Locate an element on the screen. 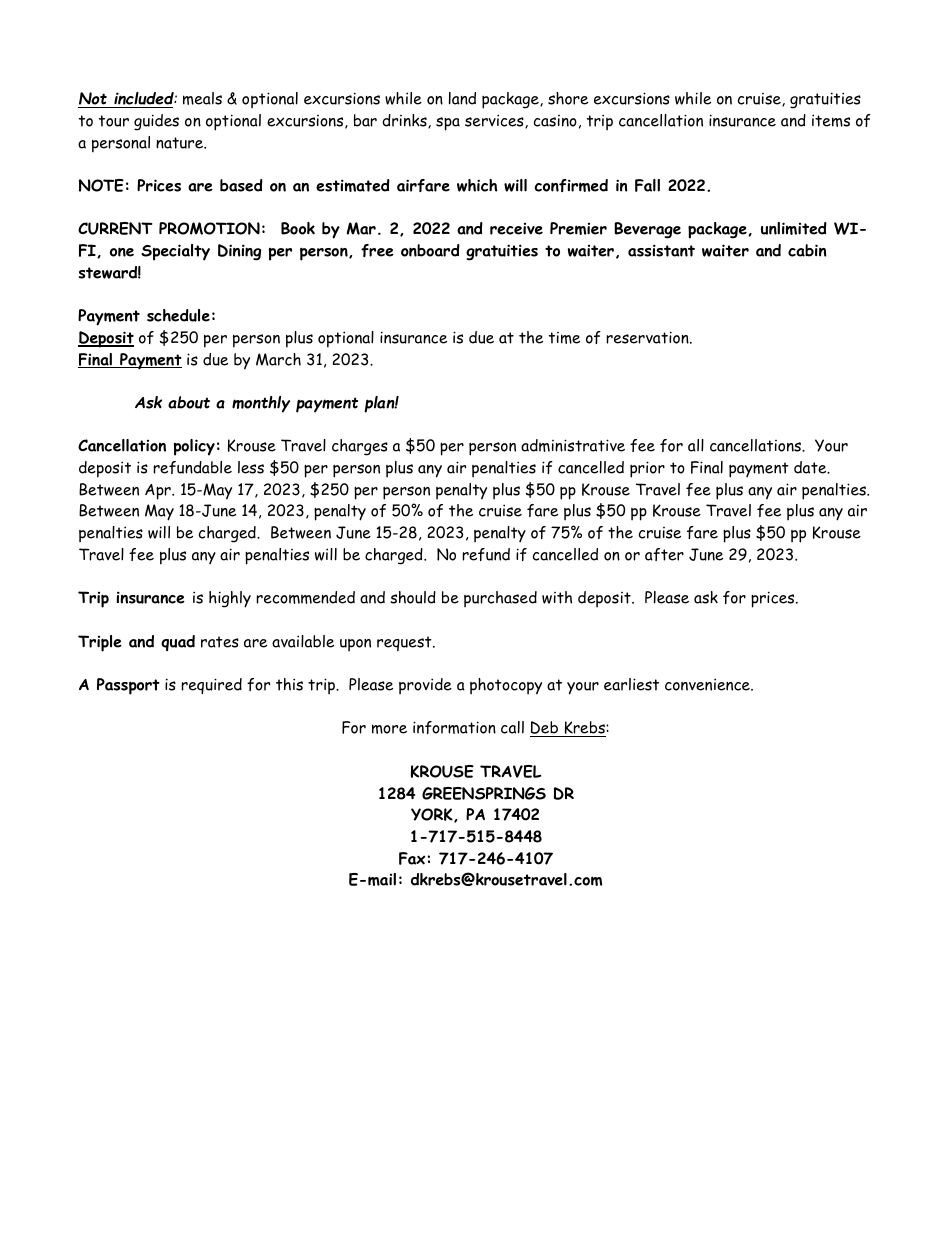  purchased is located at coordinates (500, 599).
